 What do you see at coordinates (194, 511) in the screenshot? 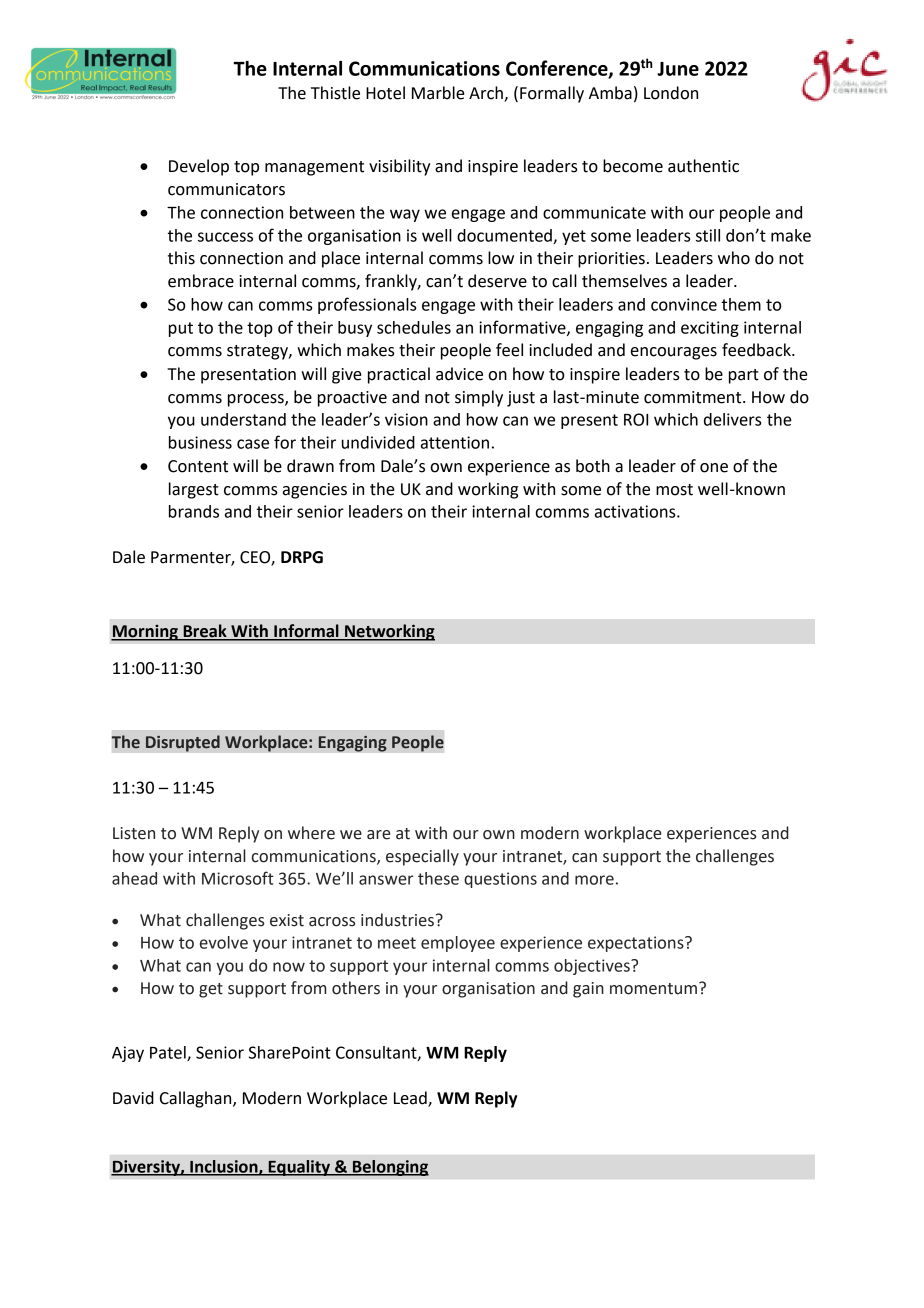
I see `brands` at bounding box center [194, 511].
